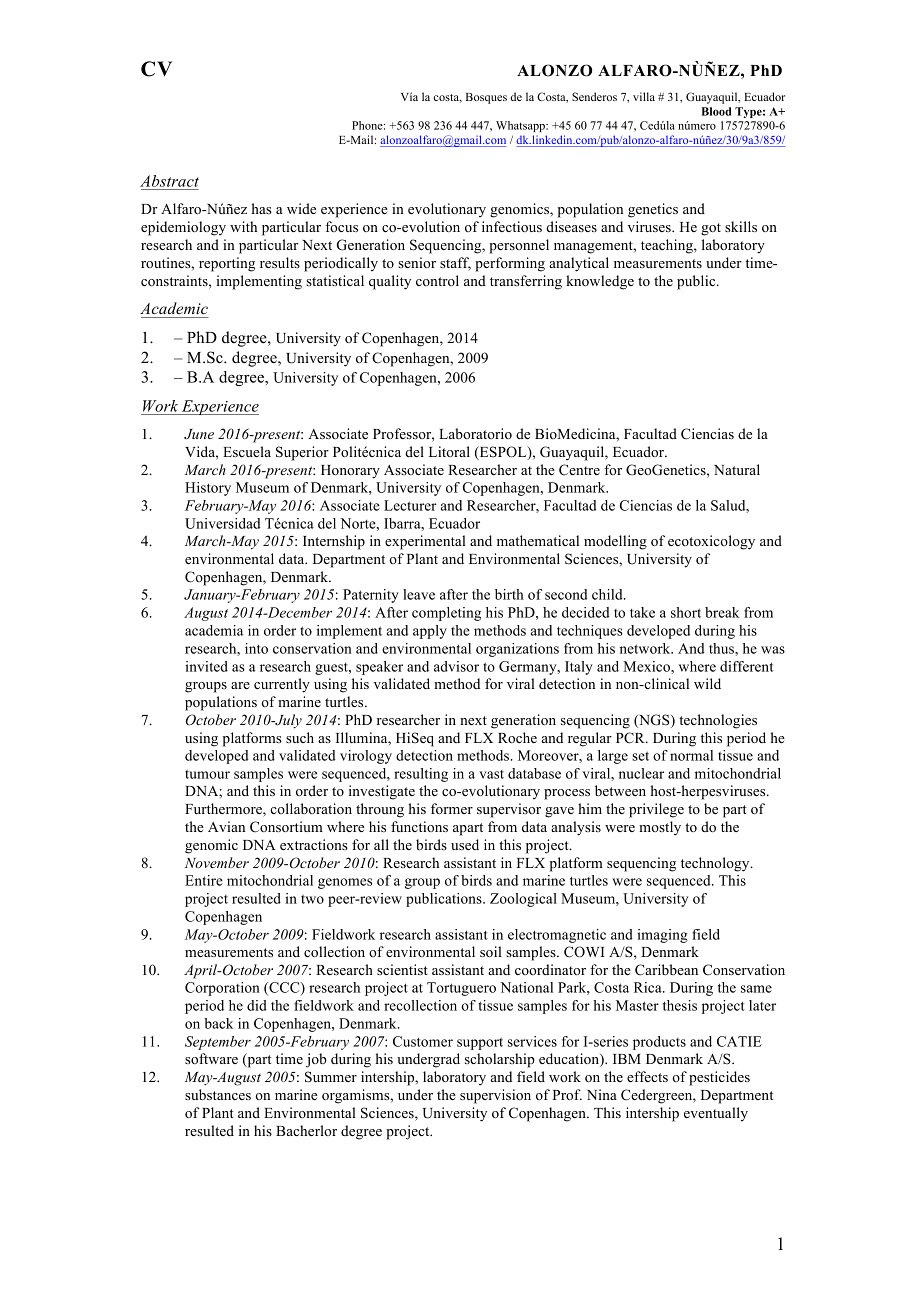  Describe the element at coordinates (169, 182) in the screenshot. I see `Abstract` at that location.
